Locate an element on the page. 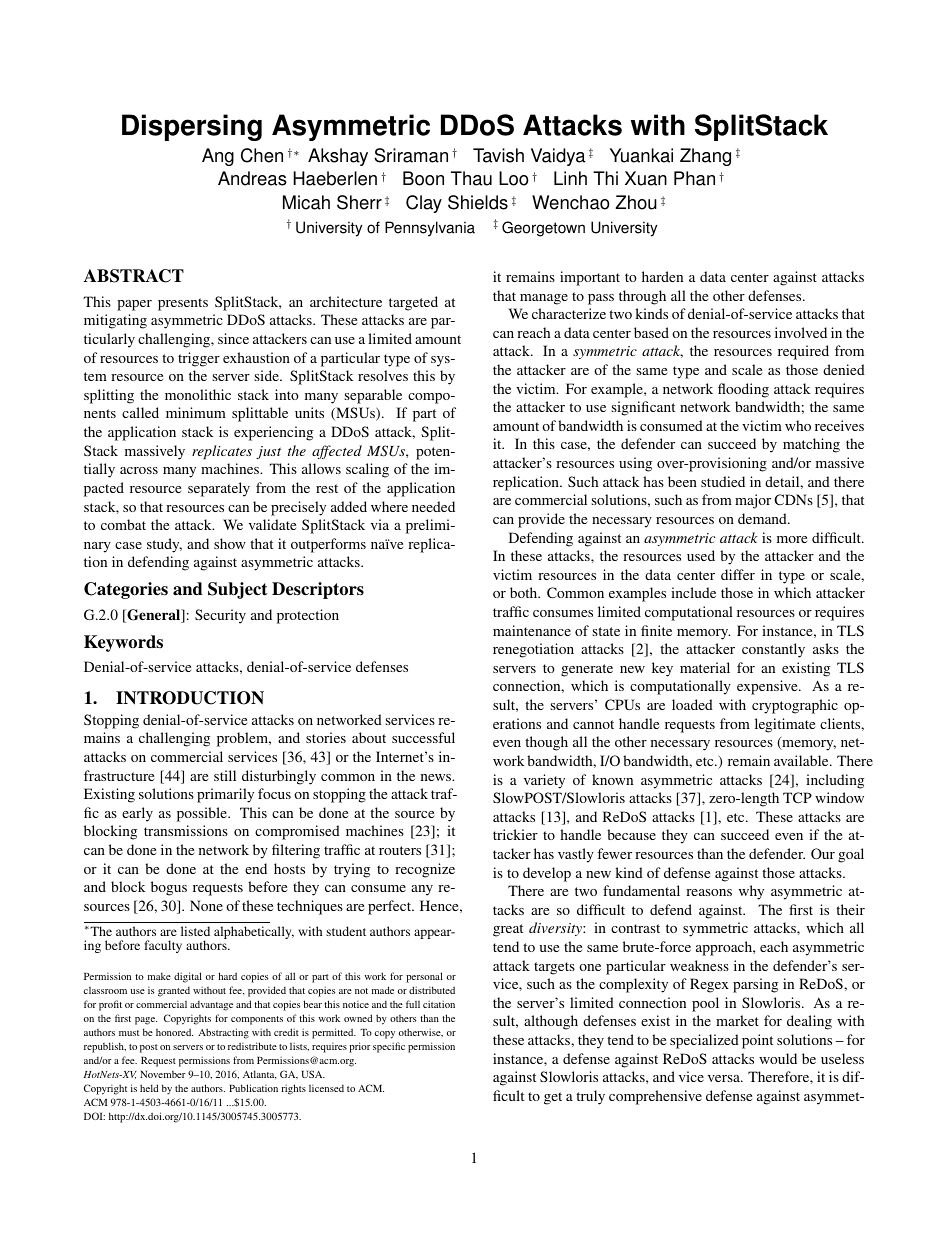  Xuan is located at coordinates (646, 178).
